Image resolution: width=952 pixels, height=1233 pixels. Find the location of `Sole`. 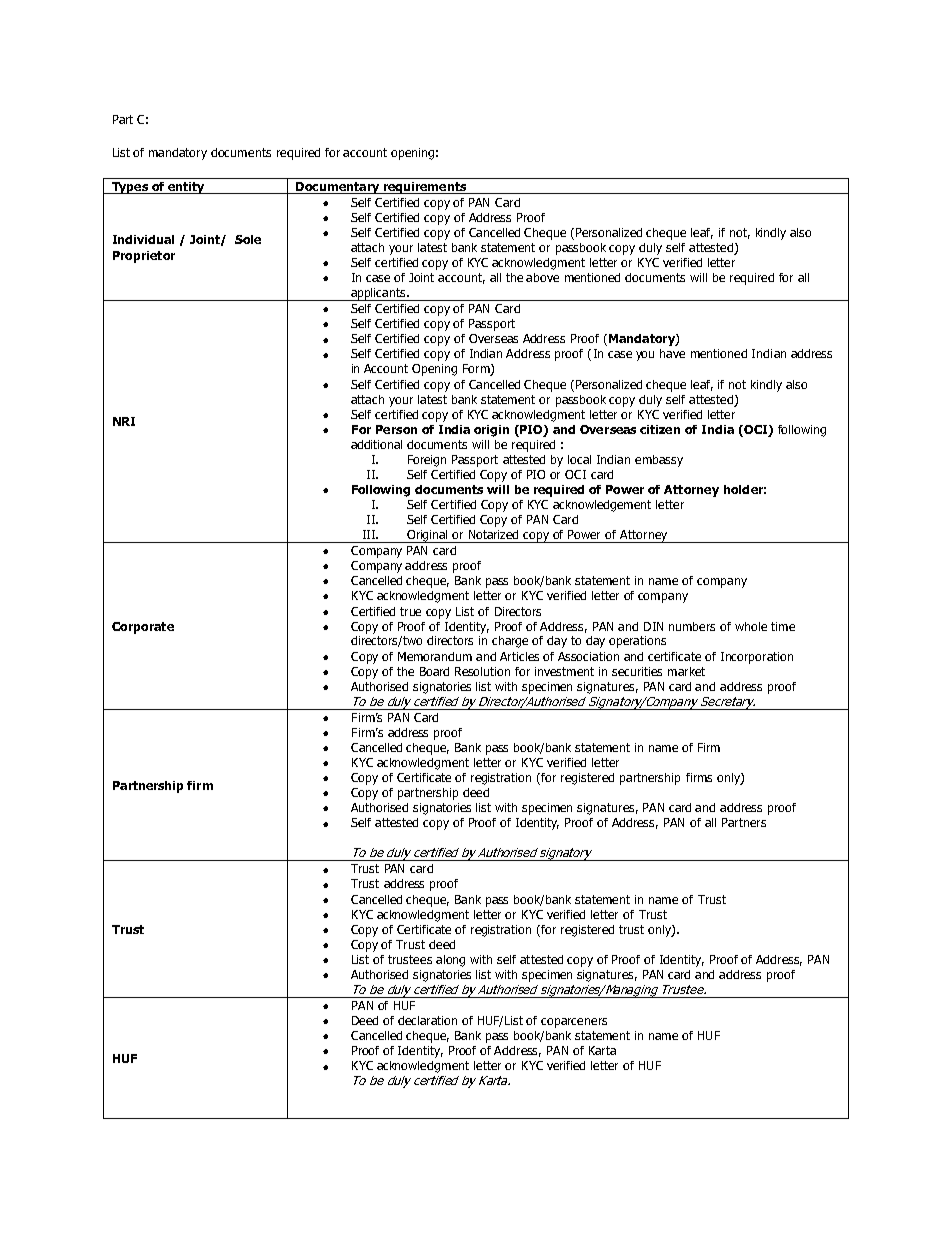

Sole is located at coordinates (248, 239).
